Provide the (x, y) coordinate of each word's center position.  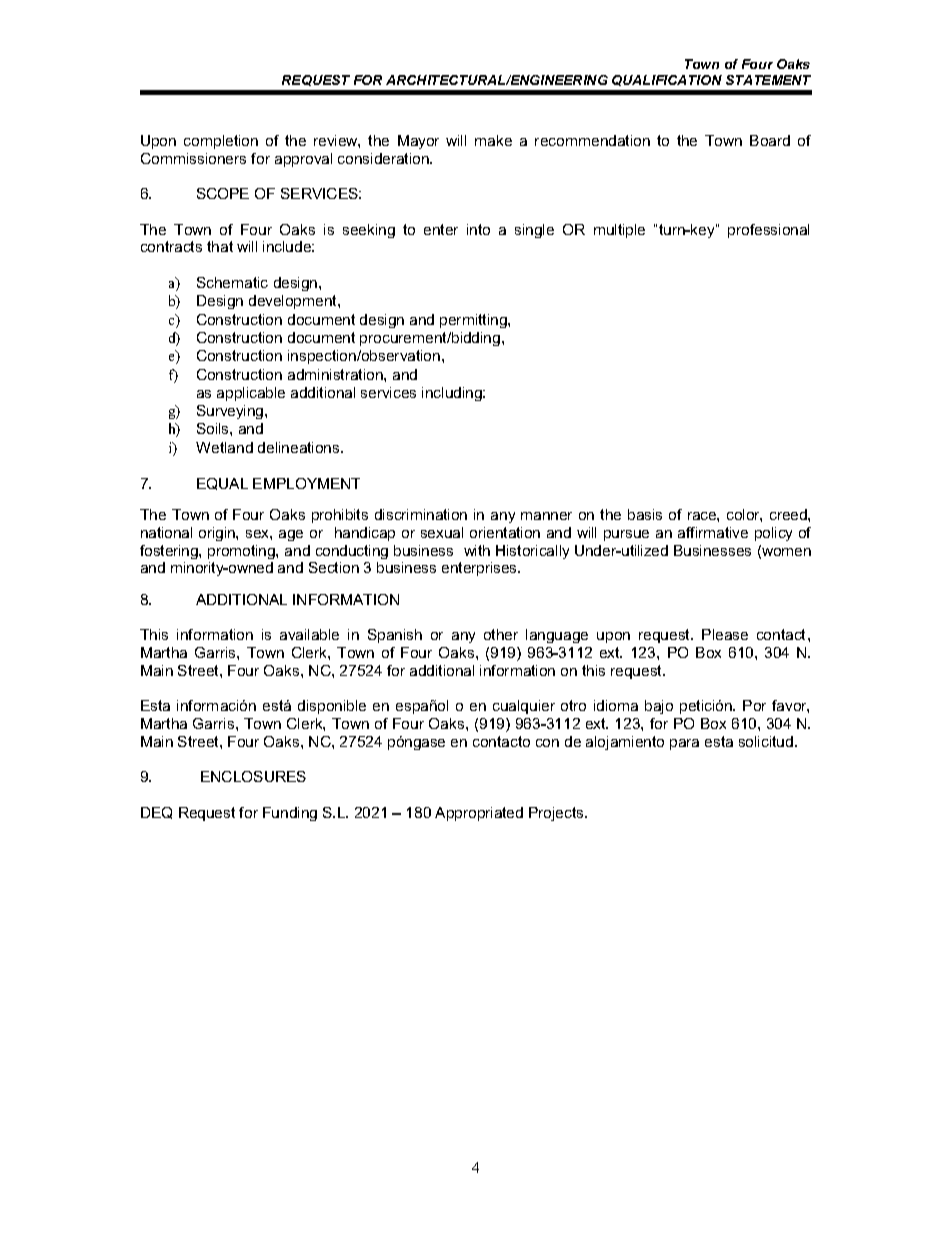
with (477, 550)
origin (218, 534)
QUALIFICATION (667, 80)
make (493, 140)
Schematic (232, 282)
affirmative (713, 532)
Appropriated (479, 814)
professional (768, 231)
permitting (474, 321)
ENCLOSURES (253, 776)
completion (221, 142)
